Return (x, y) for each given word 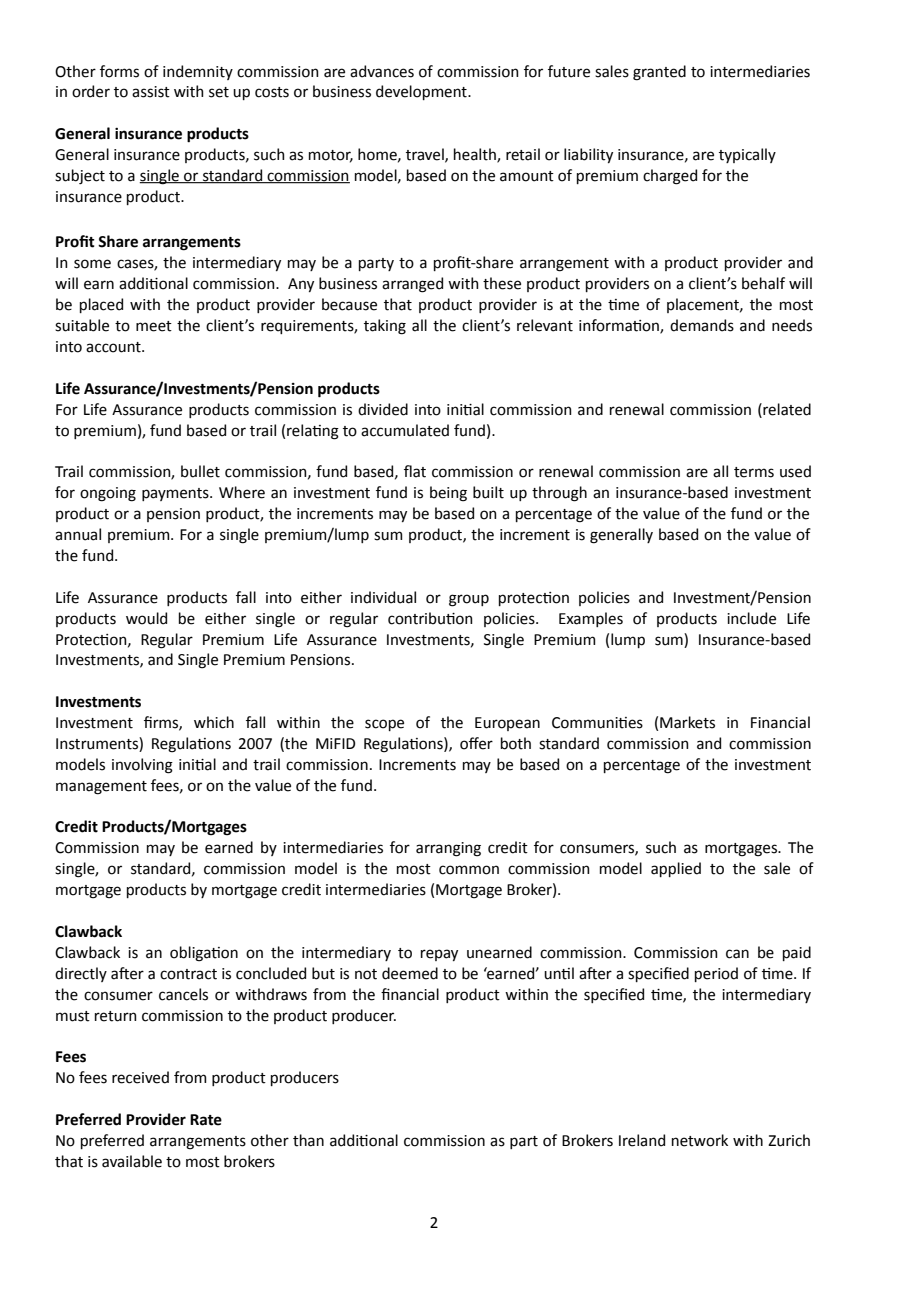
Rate (206, 1120)
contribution (430, 618)
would (146, 618)
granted (659, 73)
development (422, 92)
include (751, 618)
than (308, 1140)
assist (151, 92)
